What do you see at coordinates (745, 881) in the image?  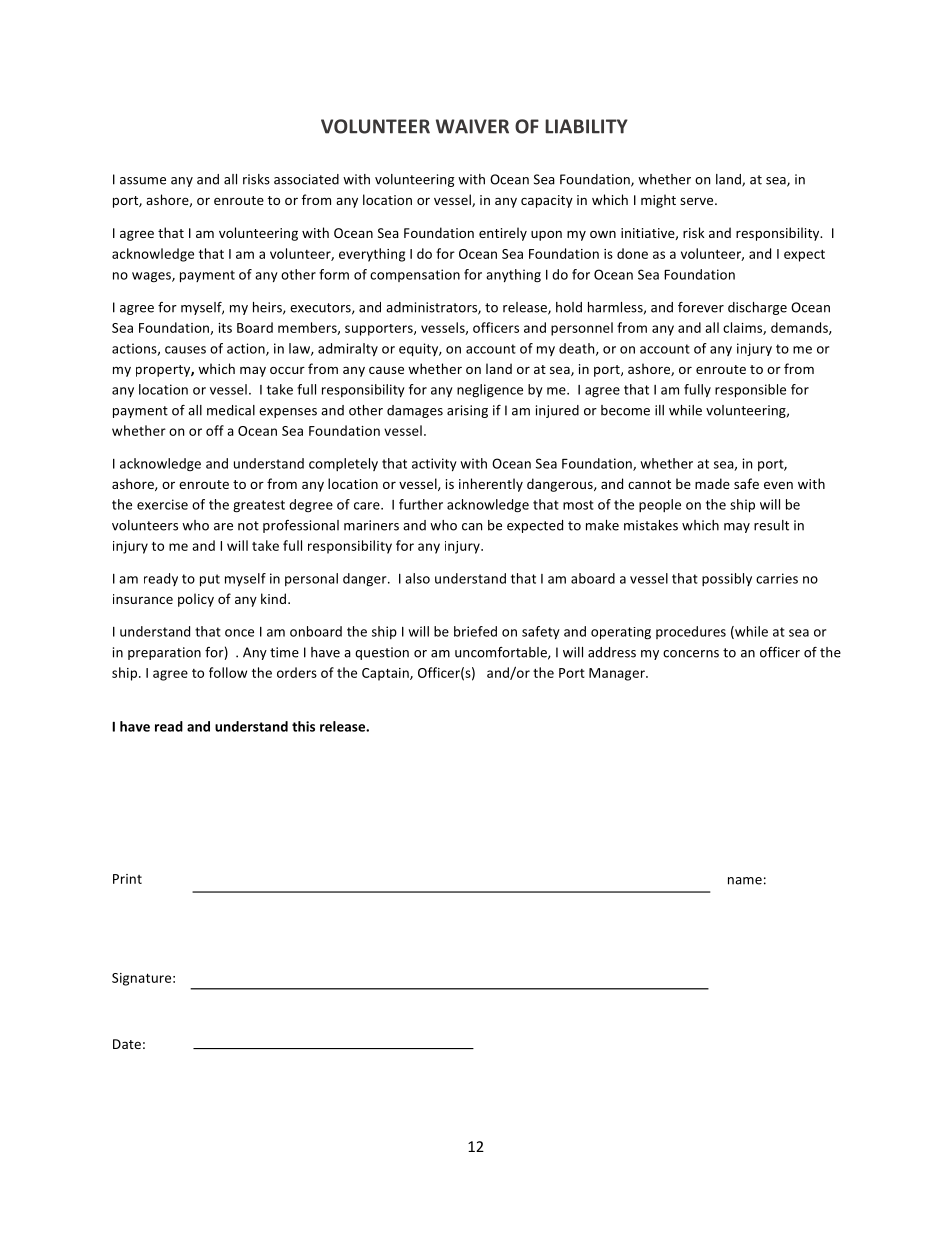 I see `name` at bounding box center [745, 881].
